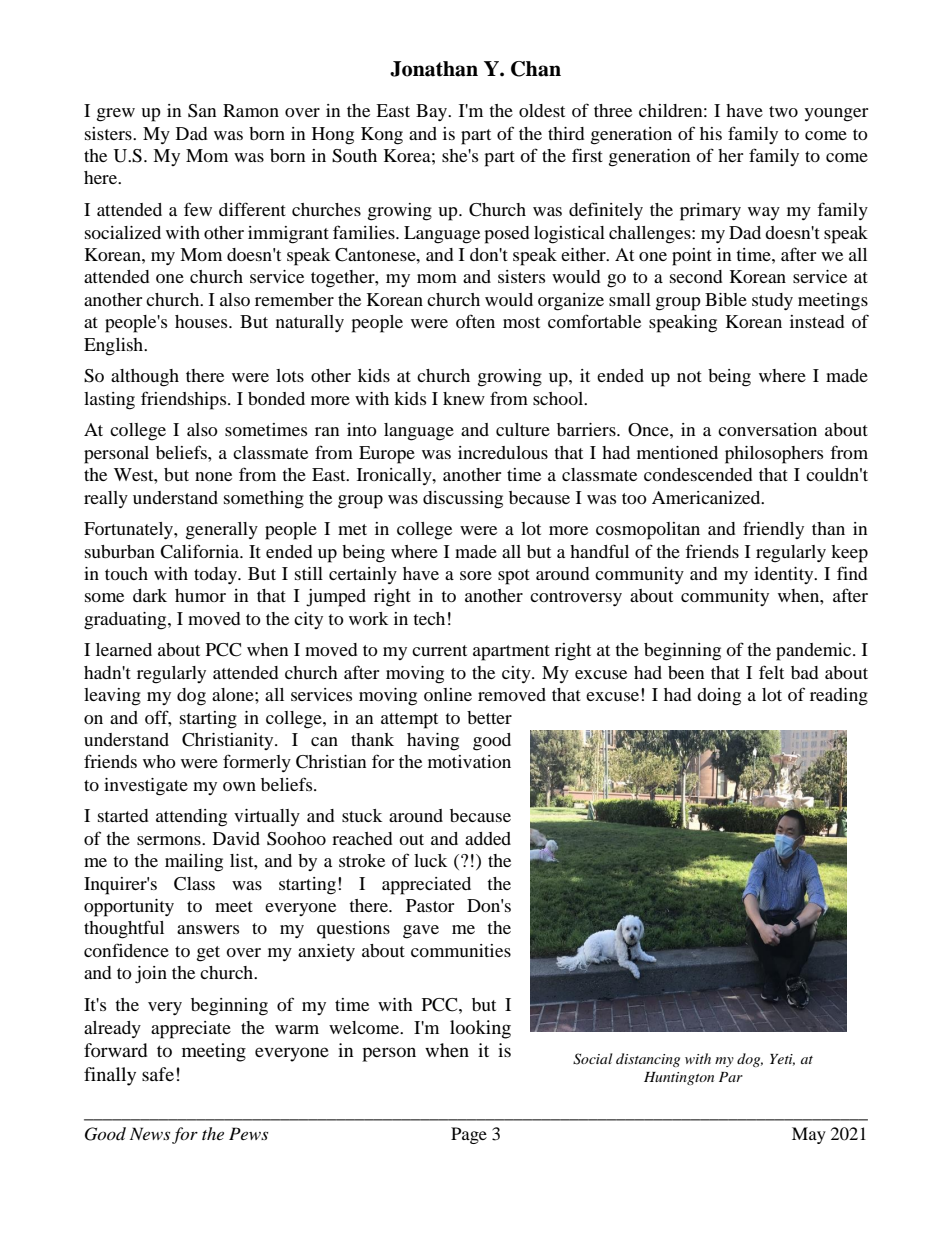  I want to click on identity, so click(785, 575).
